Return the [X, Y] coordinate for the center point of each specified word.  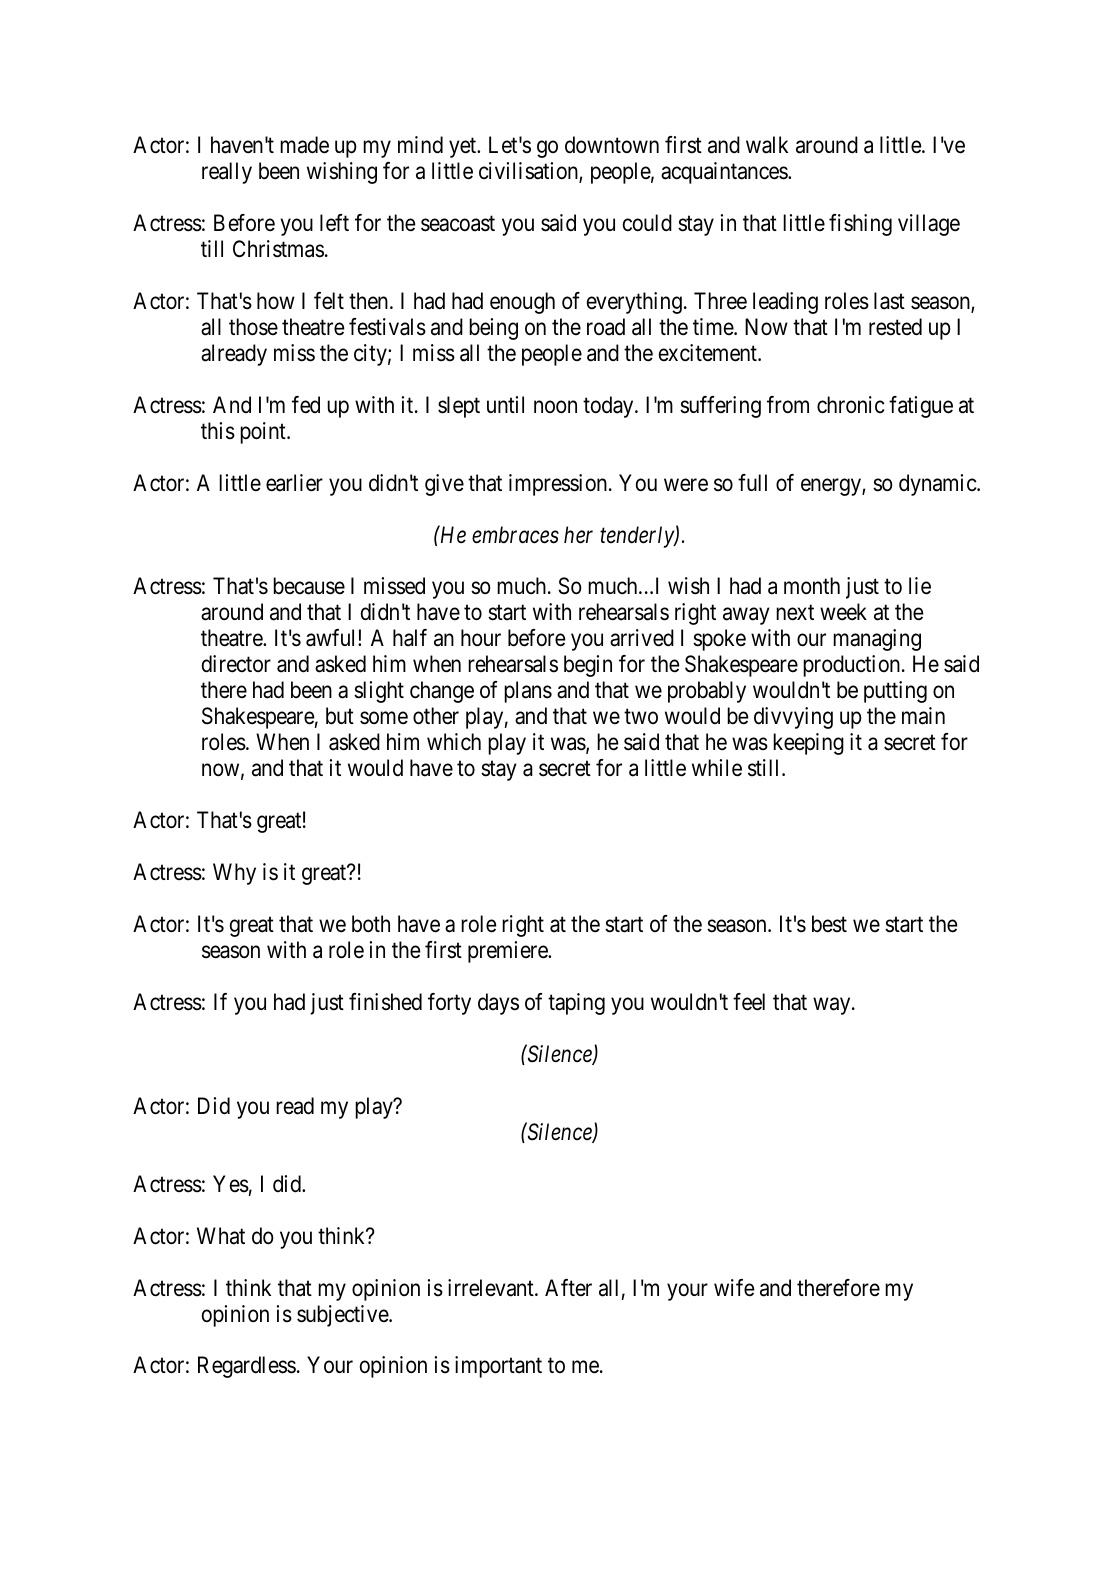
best [829, 924]
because [309, 586]
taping [576, 1004]
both [371, 924]
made [304, 145]
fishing [860, 225]
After [568, 1287]
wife [734, 1288]
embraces [515, 535]
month [812, 586]
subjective [343, 1316]
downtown [612, 145]
